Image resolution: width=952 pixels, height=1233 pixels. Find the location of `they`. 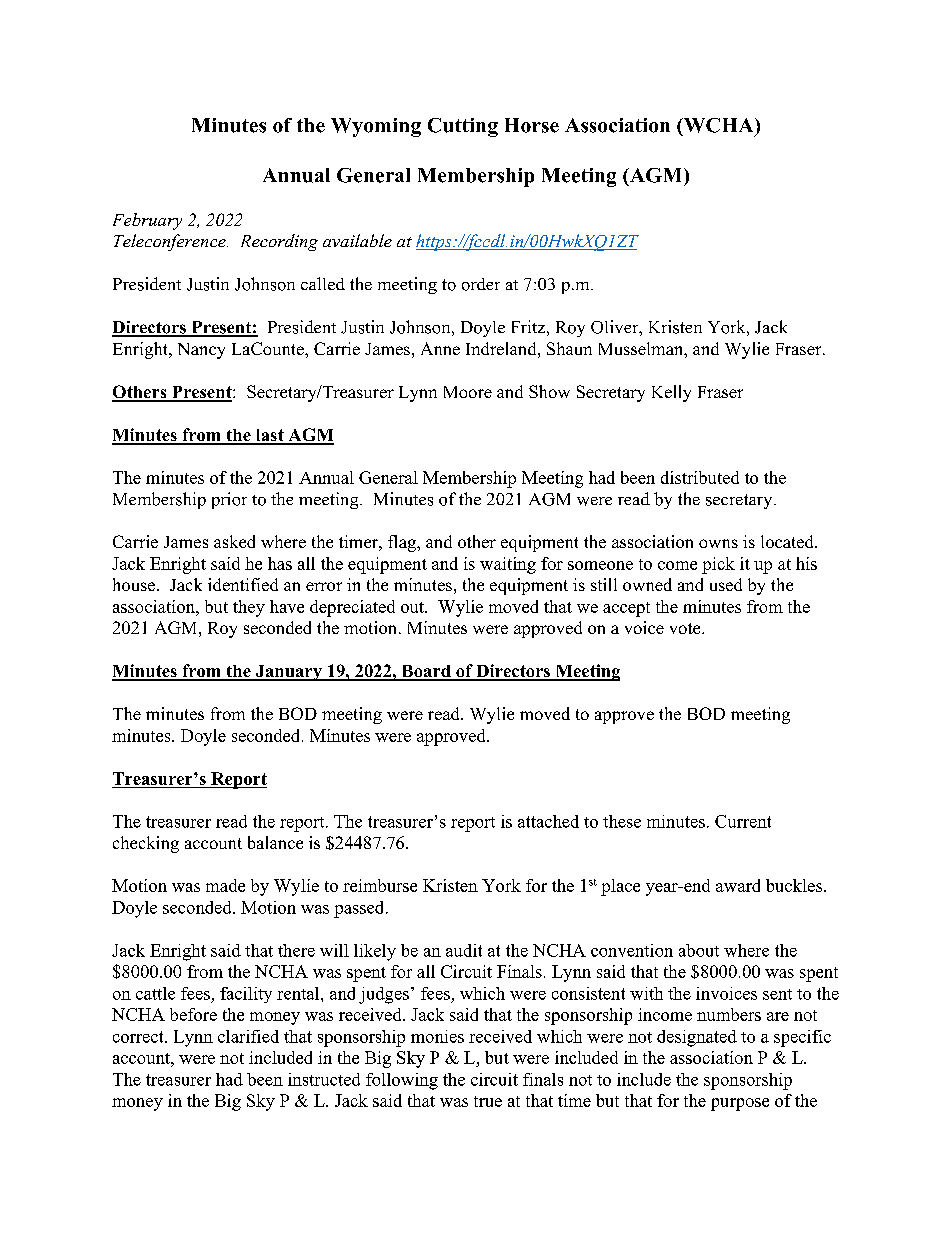

they is located at coordinates (249, 608).
